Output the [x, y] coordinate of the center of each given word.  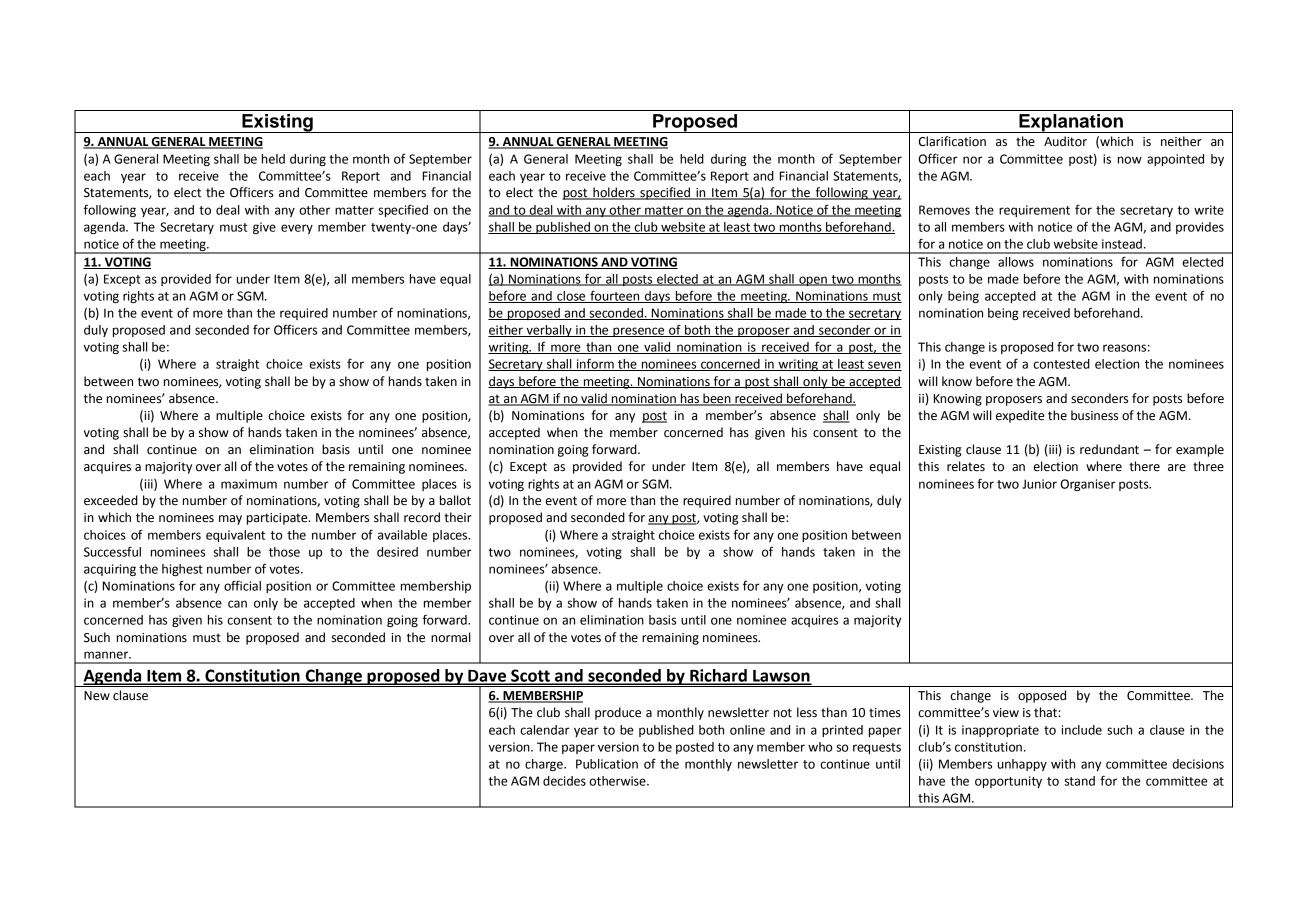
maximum [249, 484]
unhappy [1022, 765]
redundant [1109, 449]
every [297, 229]
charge [545, 765]
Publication [607, 764]
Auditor [1065, 141]
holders [614, 193]
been [717, 399]
